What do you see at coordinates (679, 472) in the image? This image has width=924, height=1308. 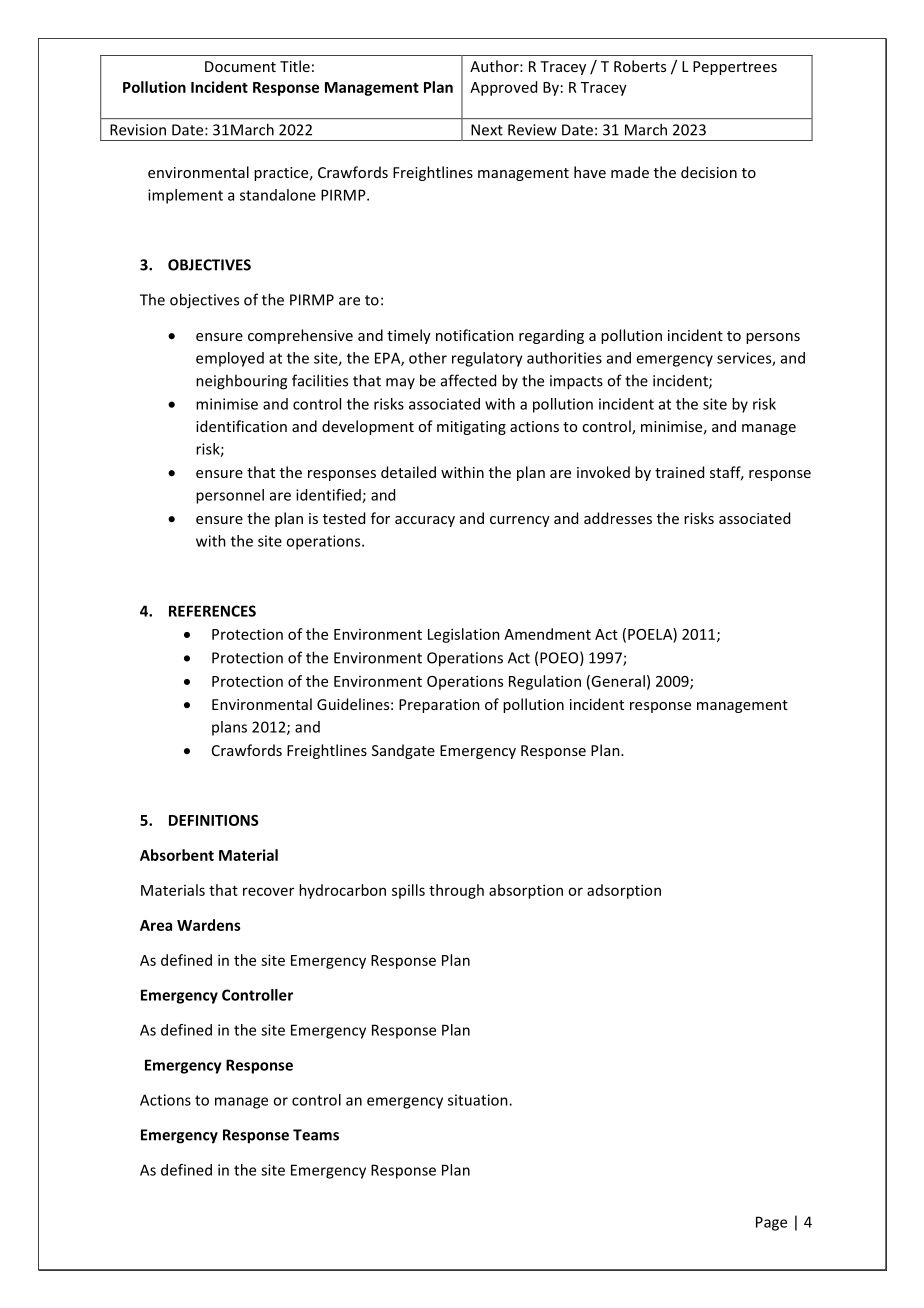 I see `trained` at bounding box center [679, 472].
